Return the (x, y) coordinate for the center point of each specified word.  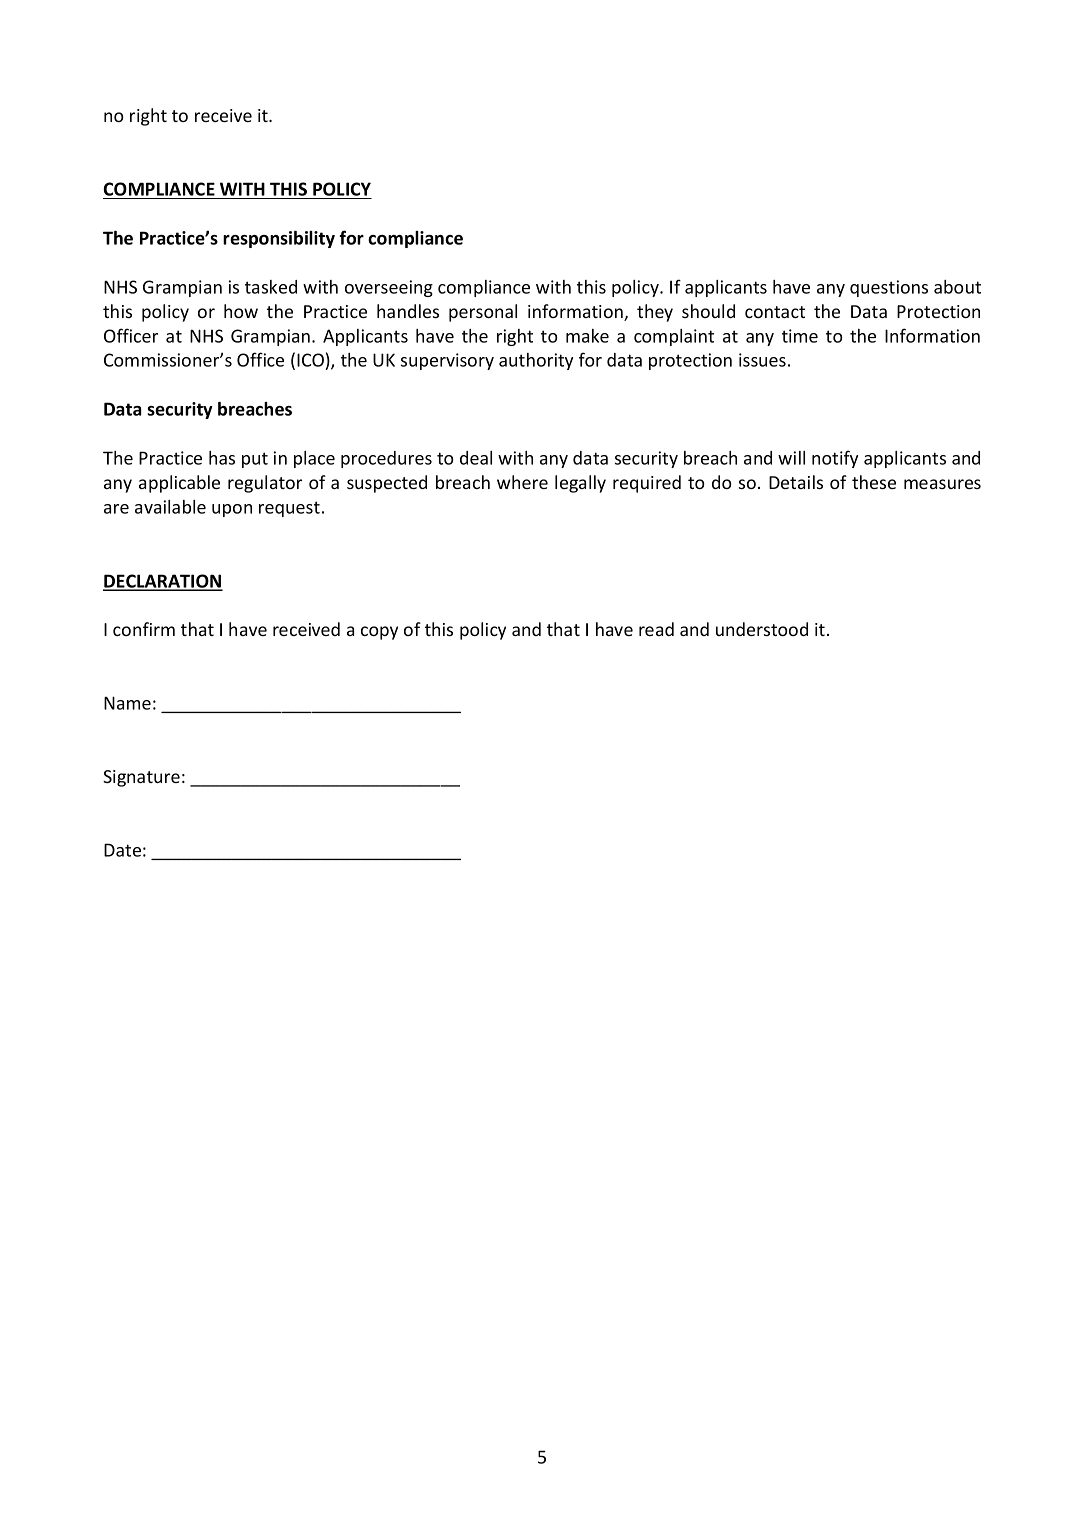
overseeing (389, 288)
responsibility (279, 239)
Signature (141, 778)
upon (232, 510)
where (522, 482)
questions (889, 288)
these (874, 482)
